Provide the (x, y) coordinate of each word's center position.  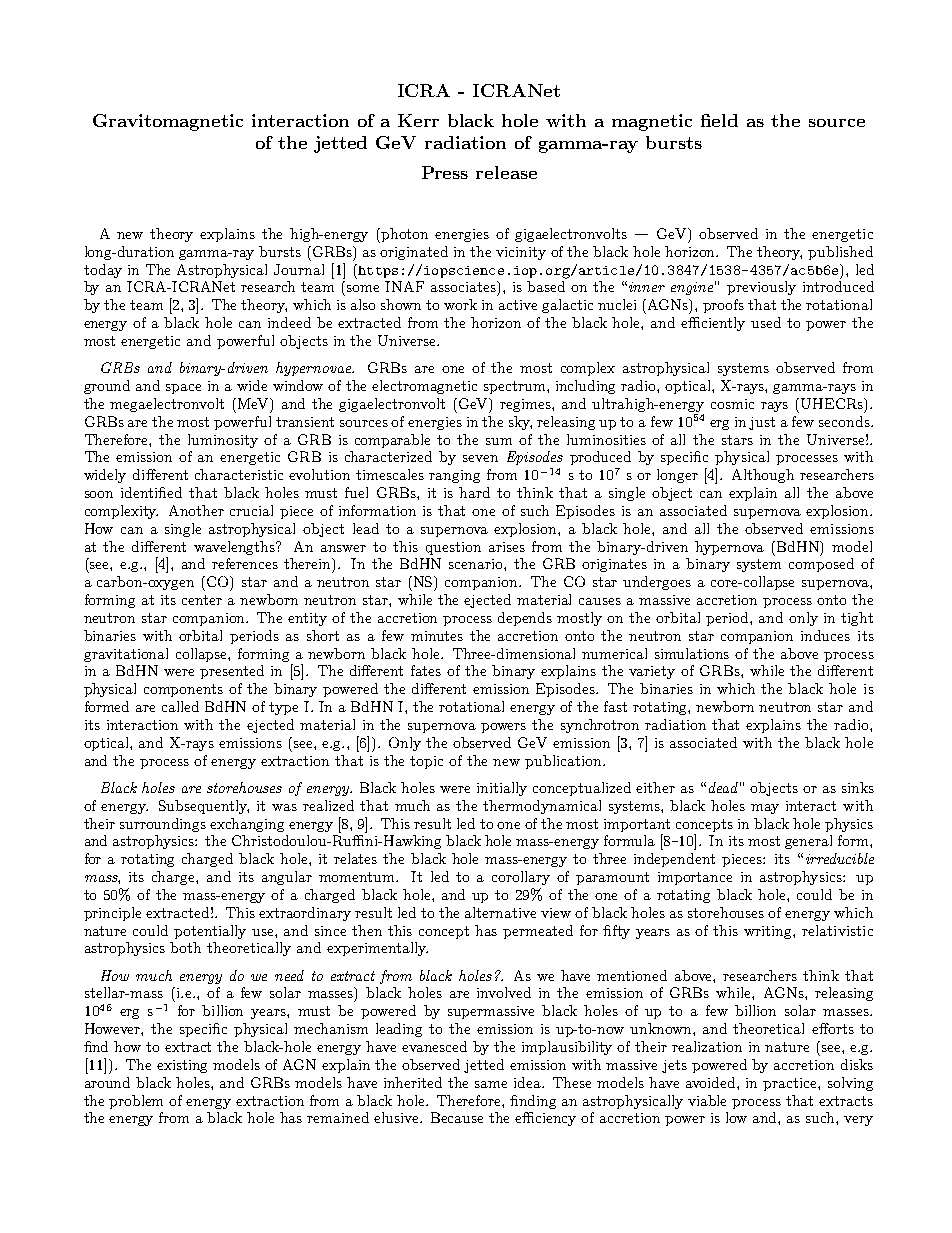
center (202, 600)
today (103, 271)
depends (525, 619)
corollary (521, 878)
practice (791, 1084)
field (719, 120)
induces (825, 635)
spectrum (516, 387)
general (808, 842)
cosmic (732, 404)
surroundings (163, 825)
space (183, 389)
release (506, 172)
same (491, 1084)
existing (182, 1066)
